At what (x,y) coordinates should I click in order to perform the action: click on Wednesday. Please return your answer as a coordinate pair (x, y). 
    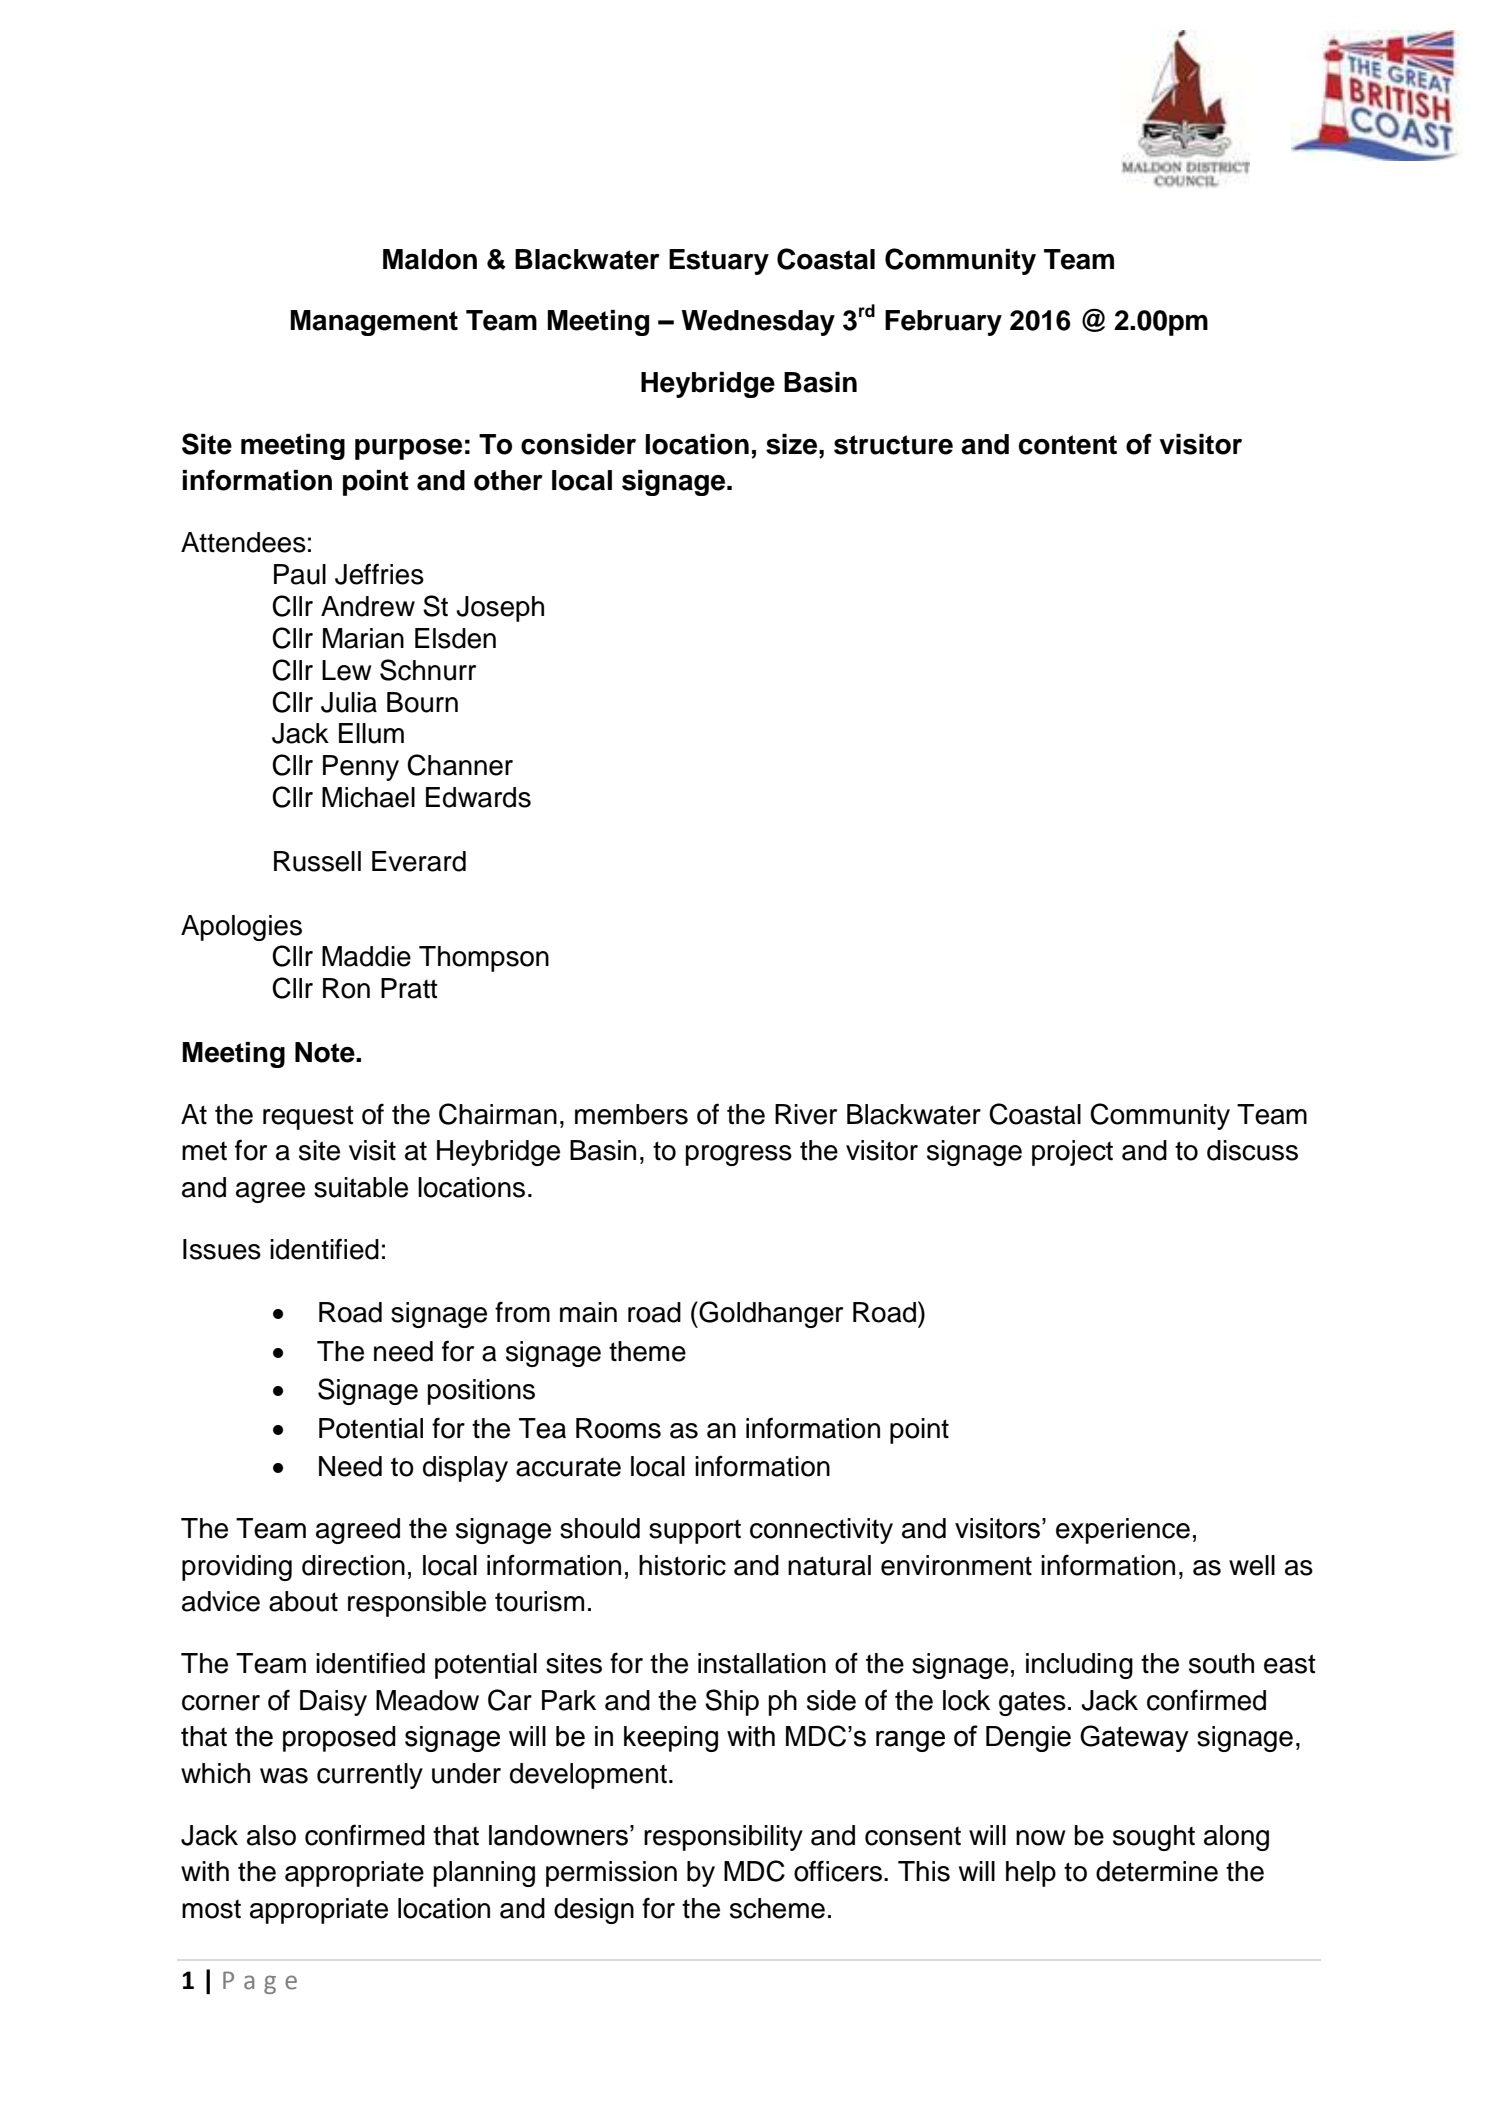
    Looking at the image, I should click on (758, 323).
